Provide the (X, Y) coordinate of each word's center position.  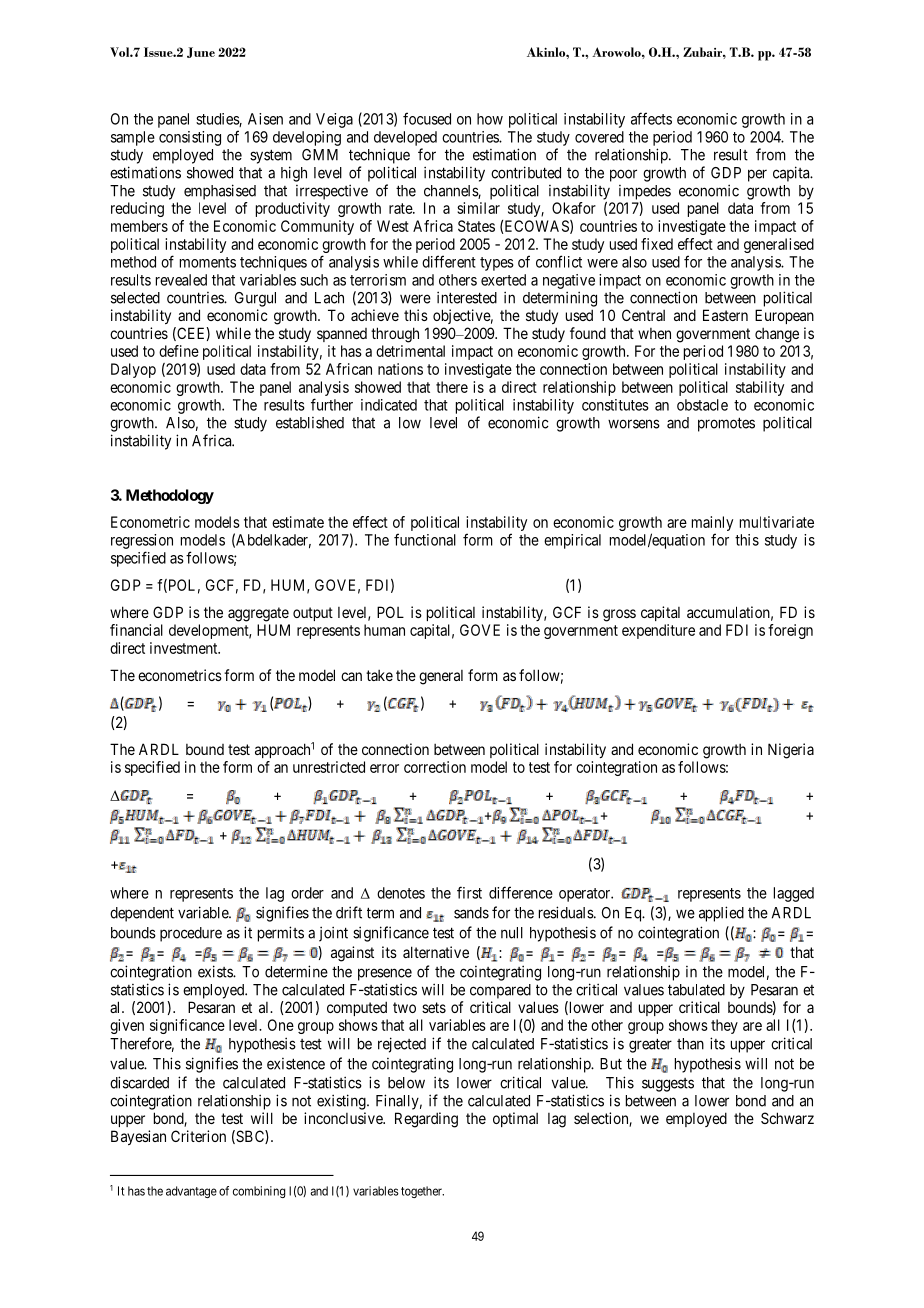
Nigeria (791, 751)
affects (651, 118)
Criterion (198, 1136)
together (422, 1192)
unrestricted (329, 767)
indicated (389, 405)
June (201, 52)
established (310, 423)
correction (435, 767)
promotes (726, 424)
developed (405, 138)
